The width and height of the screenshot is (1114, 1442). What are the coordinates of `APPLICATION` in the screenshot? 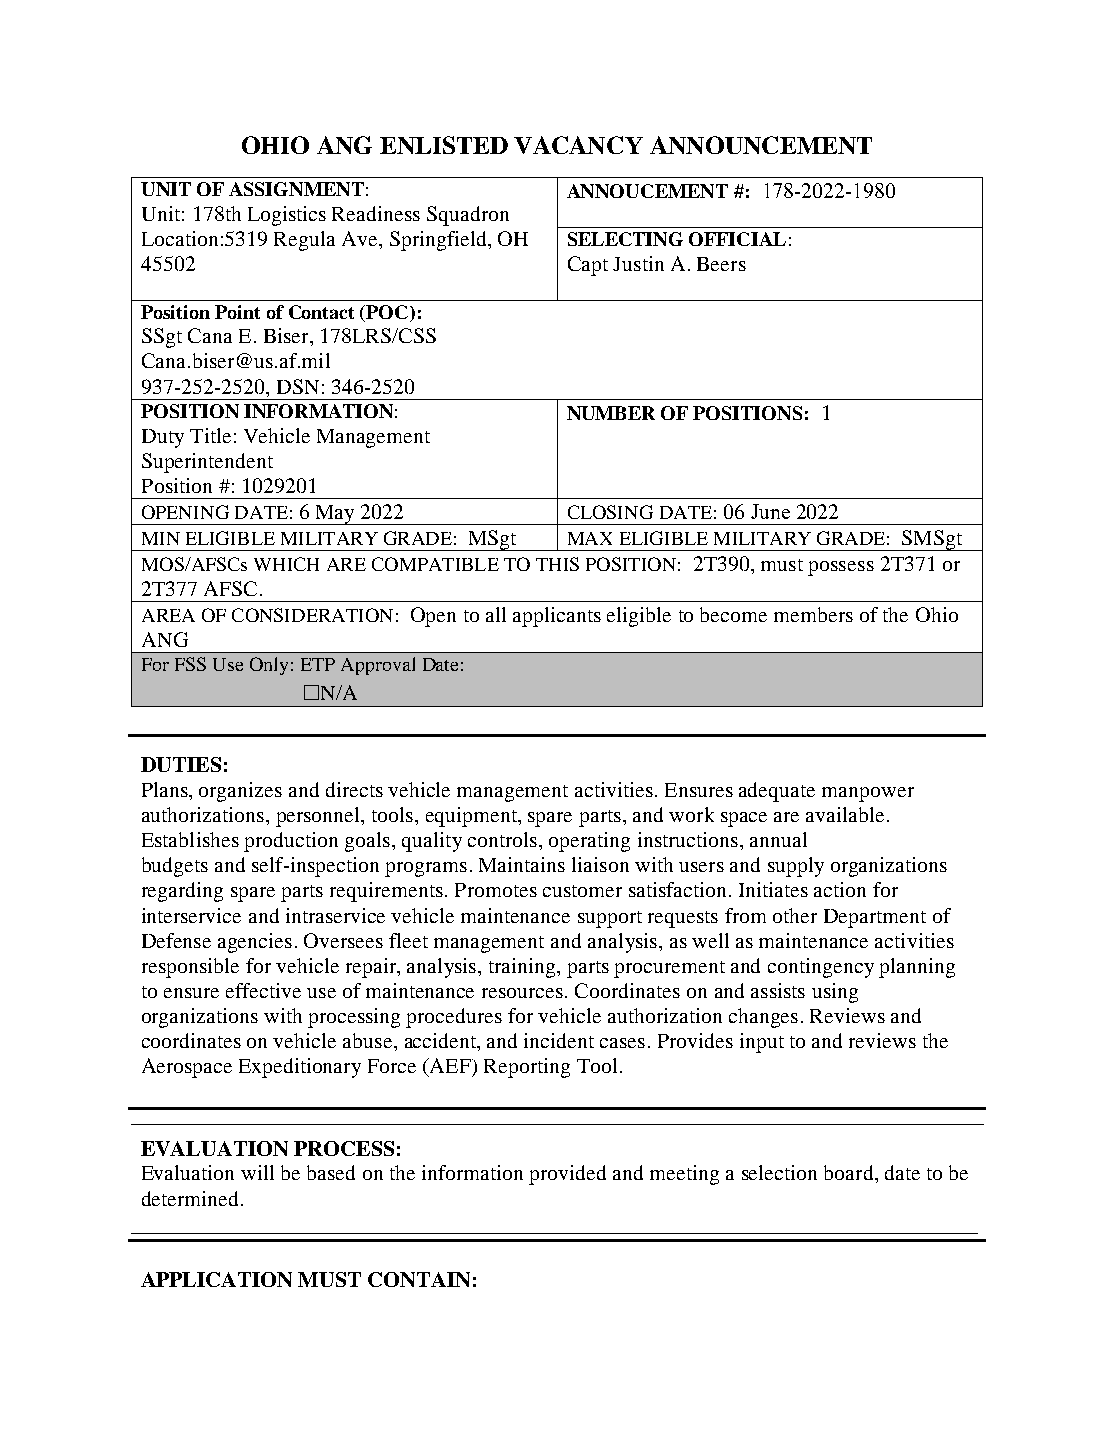 It's located at (216, 1279).
